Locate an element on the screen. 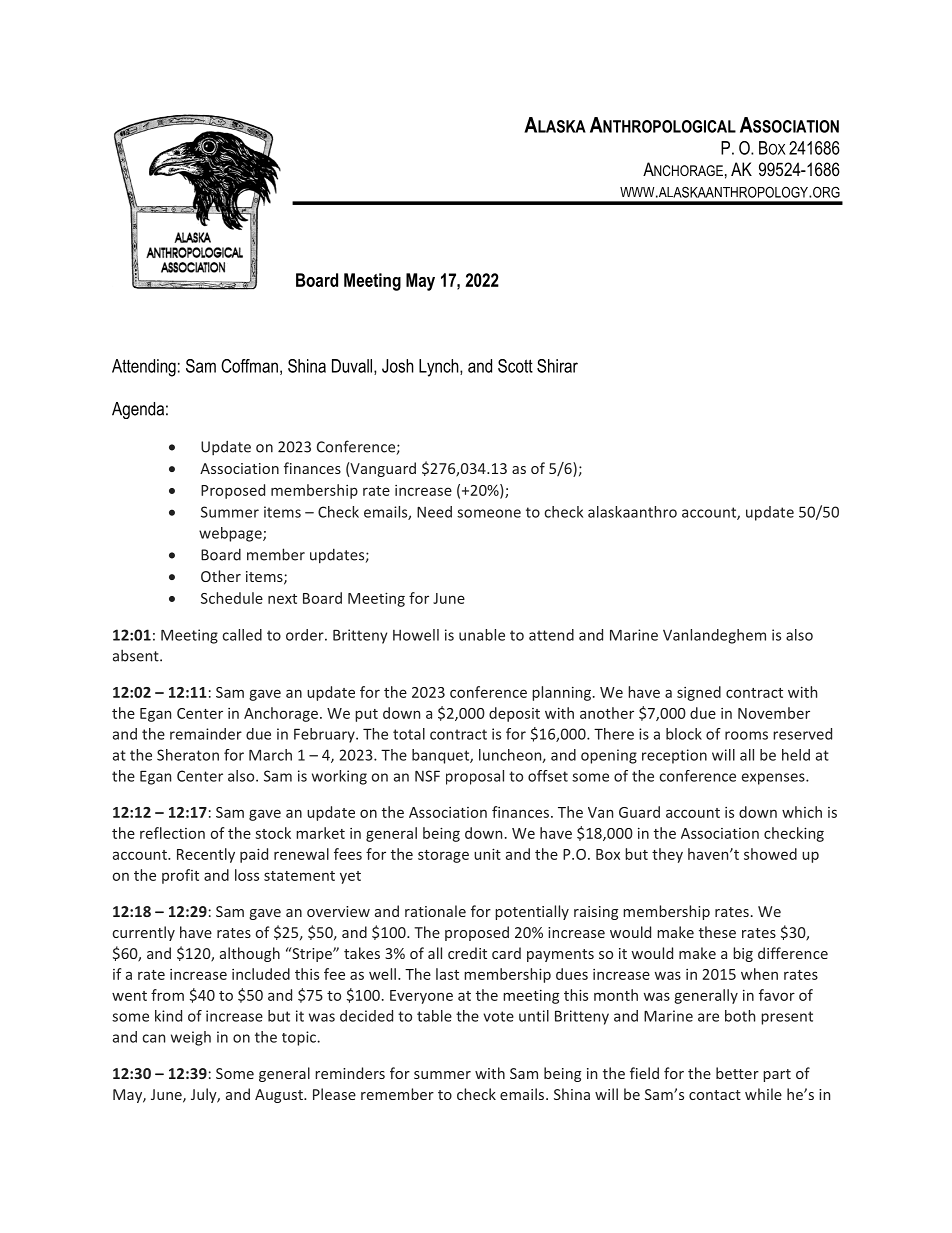 This screenshot has height=1233, width=952. unit is located at coordinates (487, 854).
